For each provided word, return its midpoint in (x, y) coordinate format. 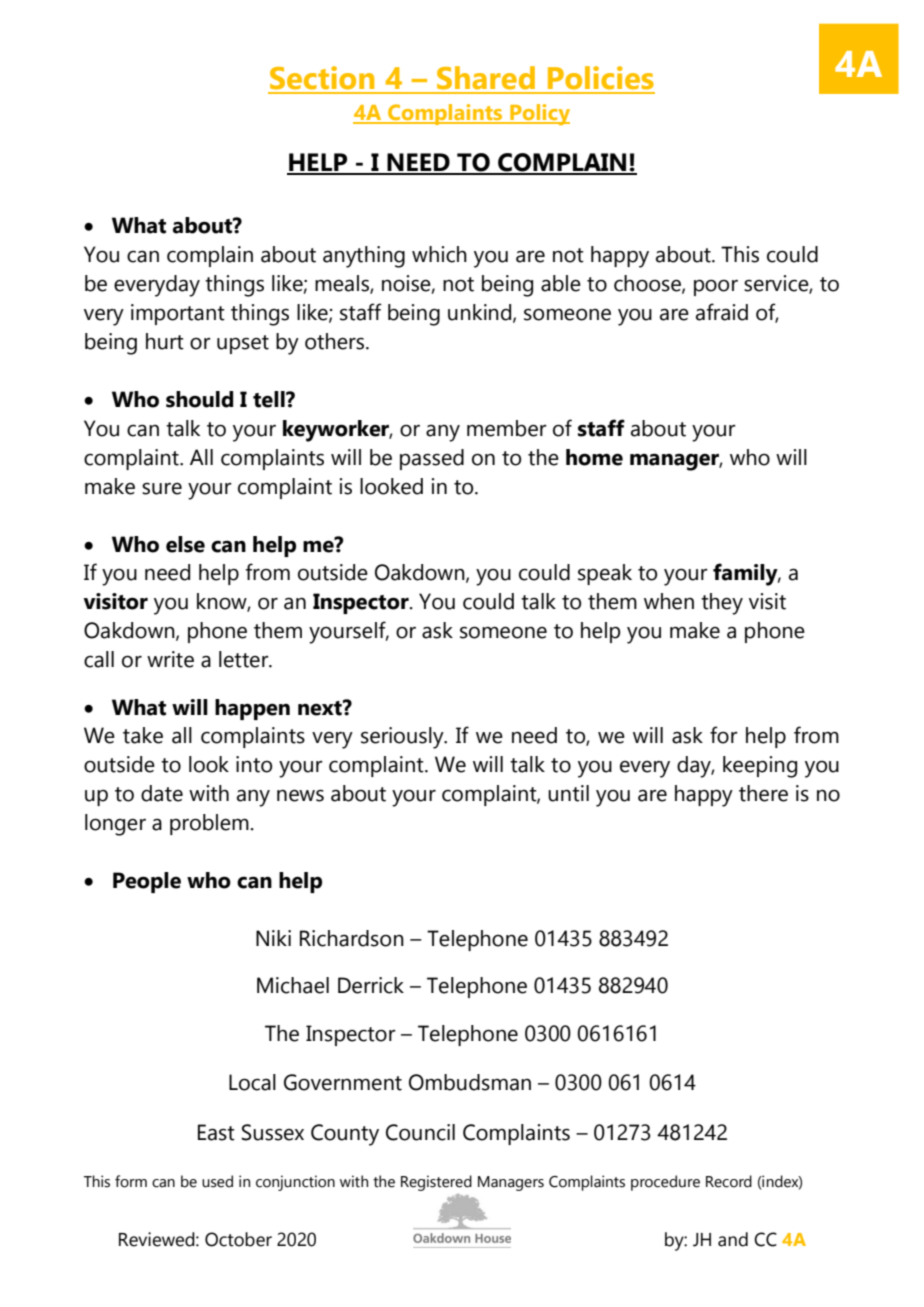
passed (432, 459)
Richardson (352, 938)
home (594, 457)
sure (162, 489)
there (763, 793)
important (178, 314)
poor (716, 288)
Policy (539, 114)
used (217, 1181)
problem (209, 824)
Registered (436, 1183)
